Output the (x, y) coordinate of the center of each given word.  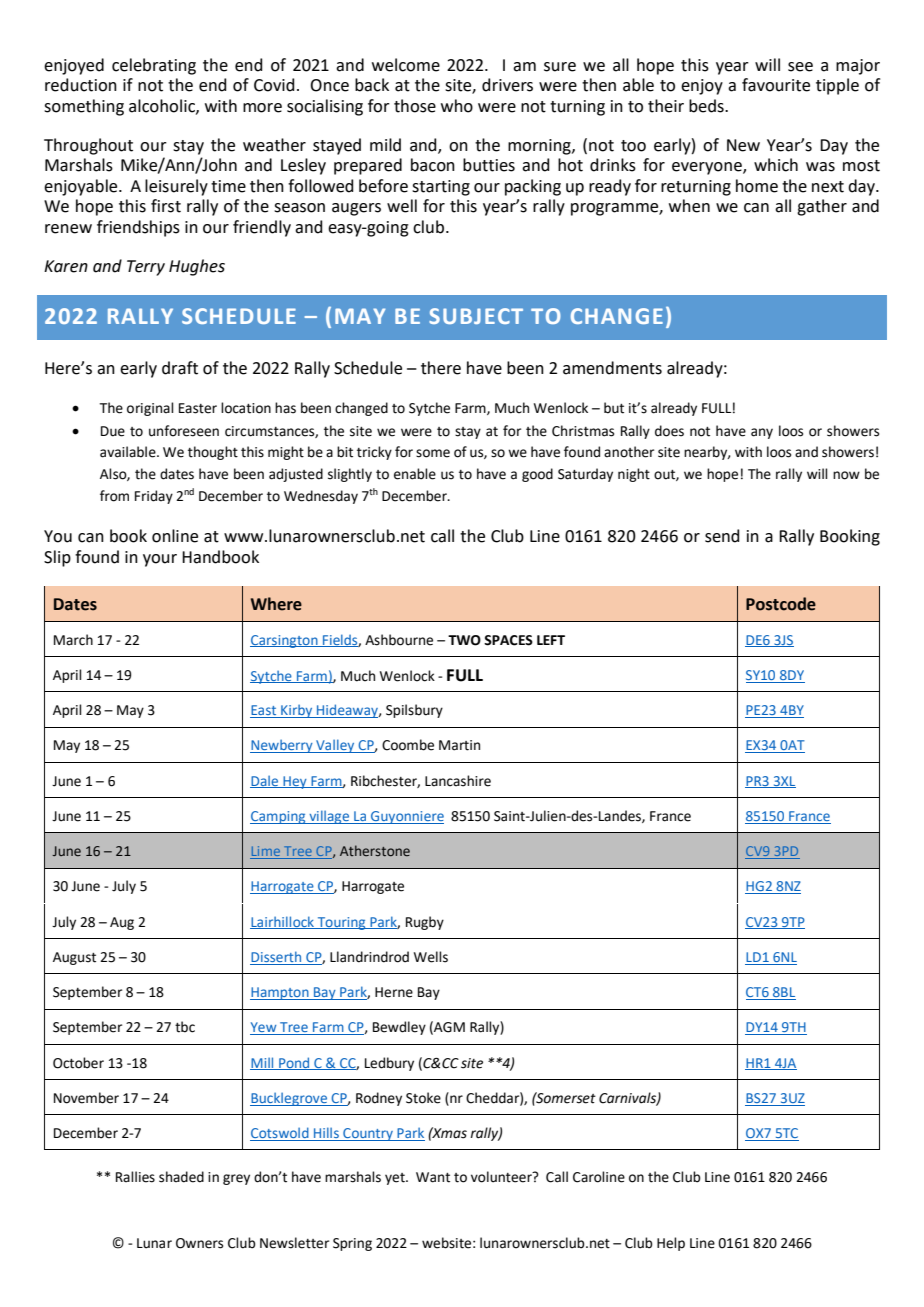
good (537, 475)
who (457, 106)
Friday (154, 497)
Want (433, 1177)
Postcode (781, 604)
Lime (266, 852)
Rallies (135, 1177)
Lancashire (458, 781)
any (762, 433)
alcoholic (163, 106)
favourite (776, 85)
